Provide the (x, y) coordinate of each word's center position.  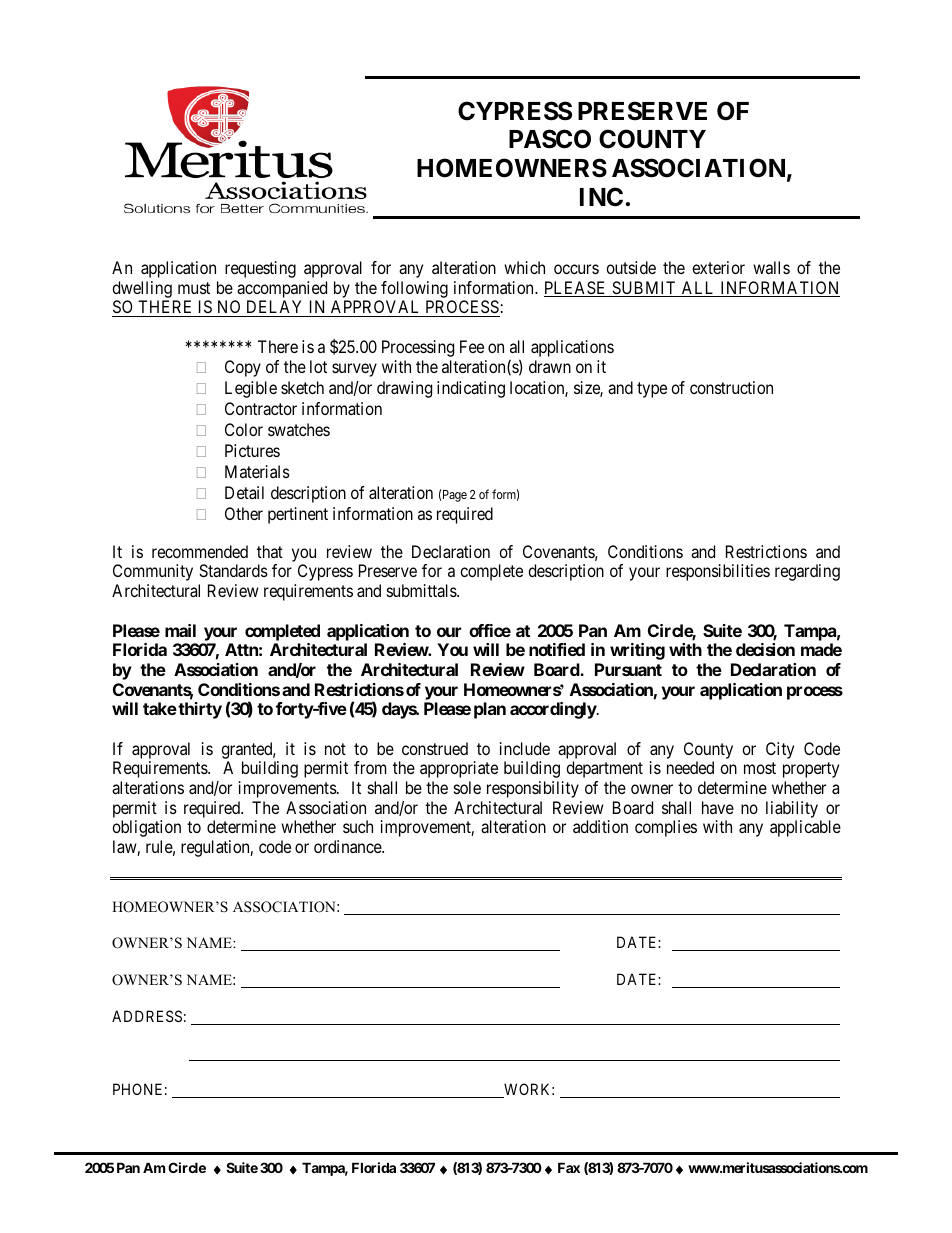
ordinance (348, 846)
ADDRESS (147, 1016)
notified (557, 649)
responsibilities (718, 572)
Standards (233, 570)
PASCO (550, 139)
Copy (243, 368)
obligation (146, 828)
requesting (260, 269)
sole (467, 787)
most (760, 768)
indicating (471, 389)
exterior (718, 267)
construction (731, 387)
